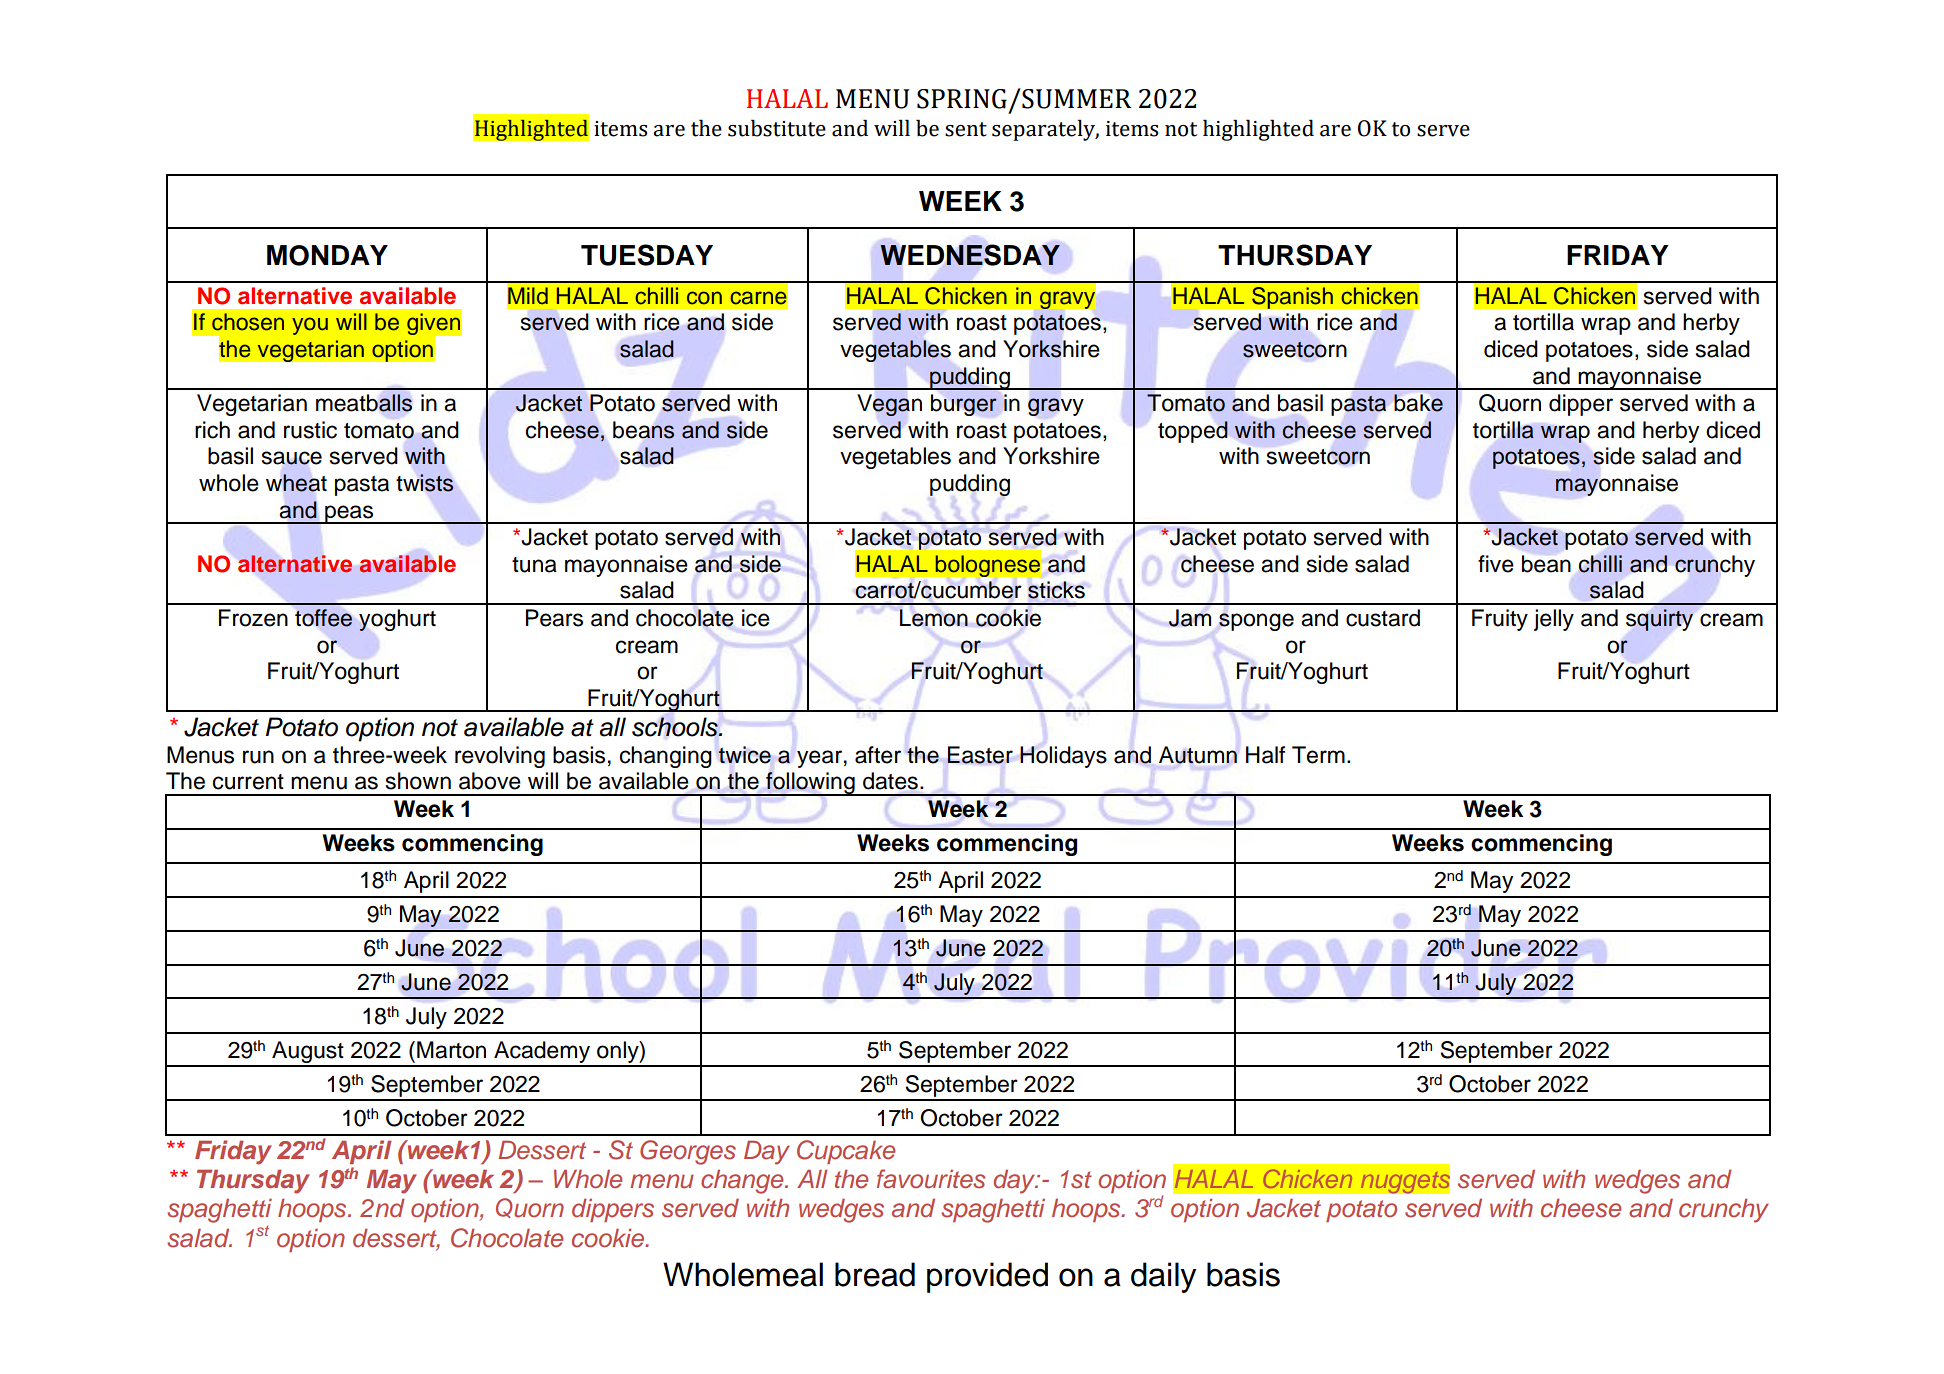 This screenshot has width=1944, height=1374. I want to click on Georges, so click(688, 1152).
